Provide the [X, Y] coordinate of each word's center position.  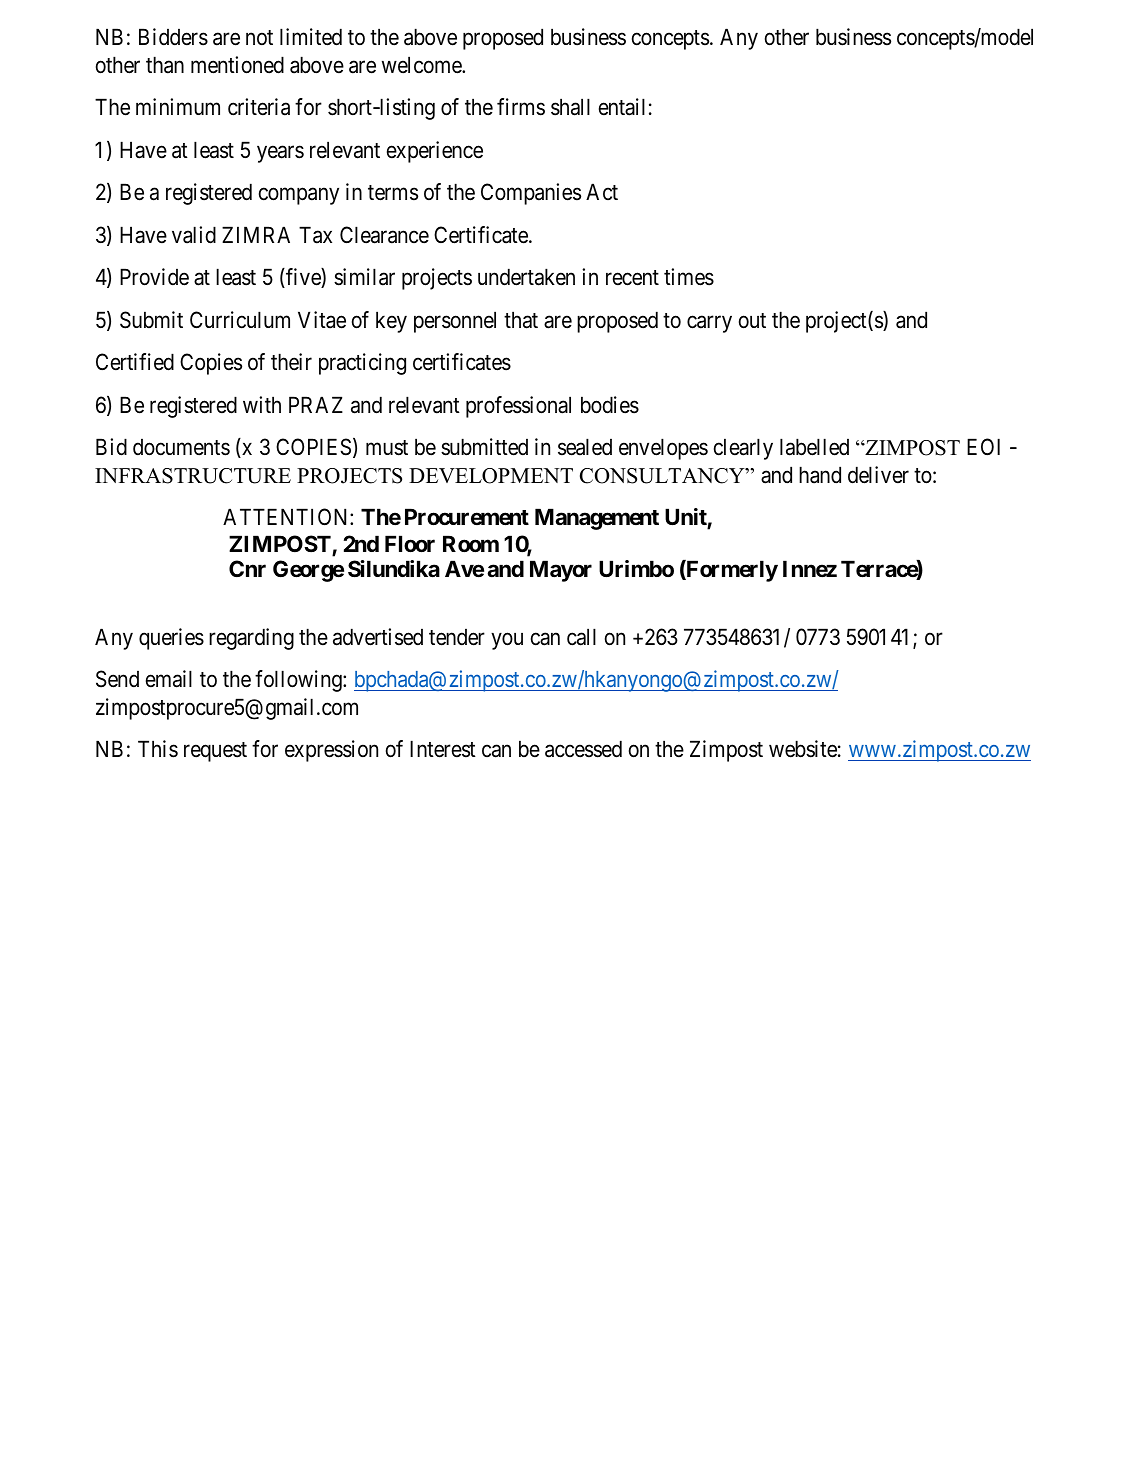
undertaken [526, 277]
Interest [443, 749]
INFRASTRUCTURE [193, 476]
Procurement [467, 517]
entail [622, 107]
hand [820, 475]
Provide [154, 277]
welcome [422, 65]
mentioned [237, 65]
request [215, 752]
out [752, 321]
